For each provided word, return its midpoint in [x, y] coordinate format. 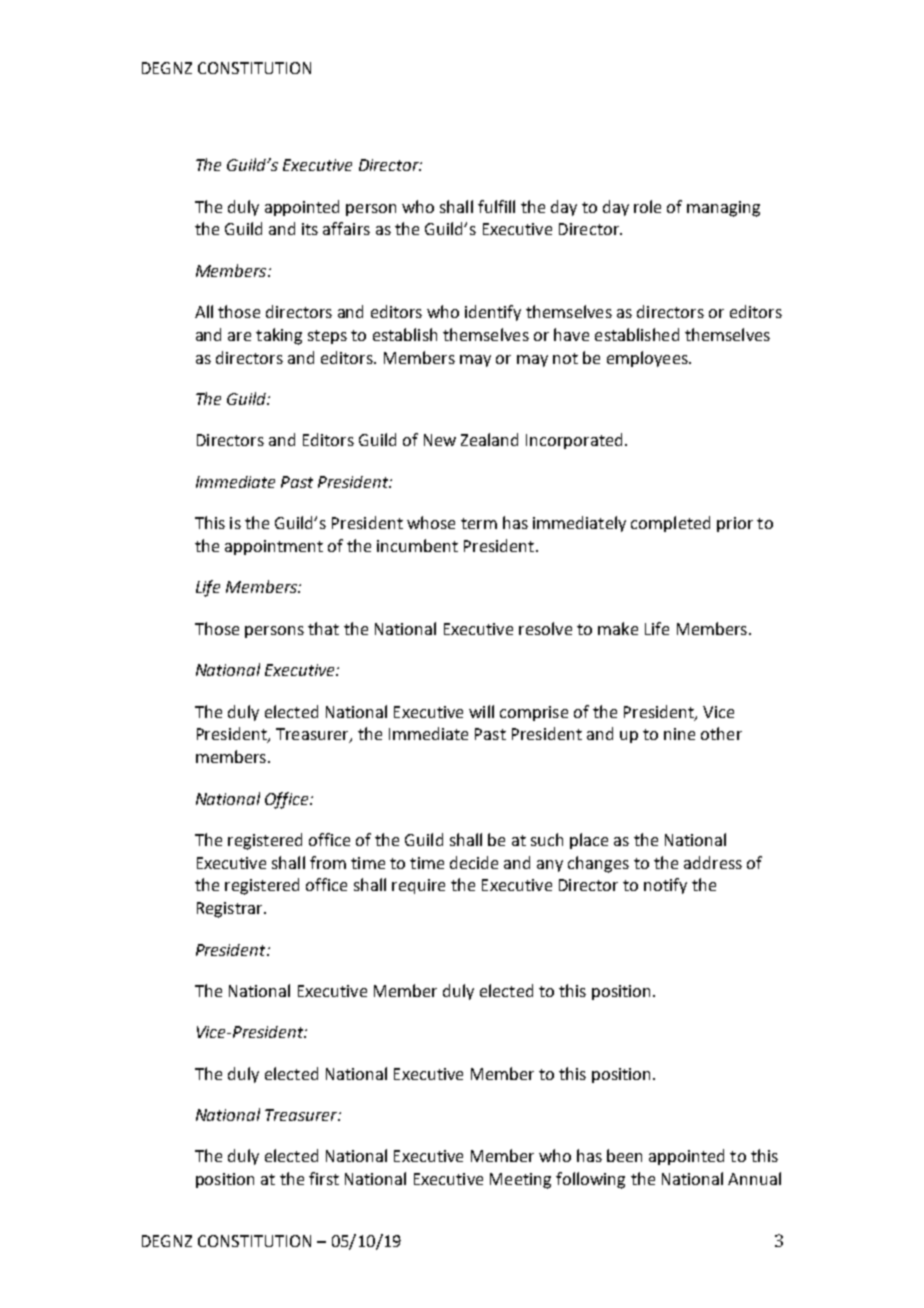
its [310, 229]
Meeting [520, 1181]
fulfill [496, 206]
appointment [274, 547]
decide [474, 862]
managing [723, 209]
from [328, 862]
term [479, 523]
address [713, 862]
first [324, 1178]
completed [670, 524]
